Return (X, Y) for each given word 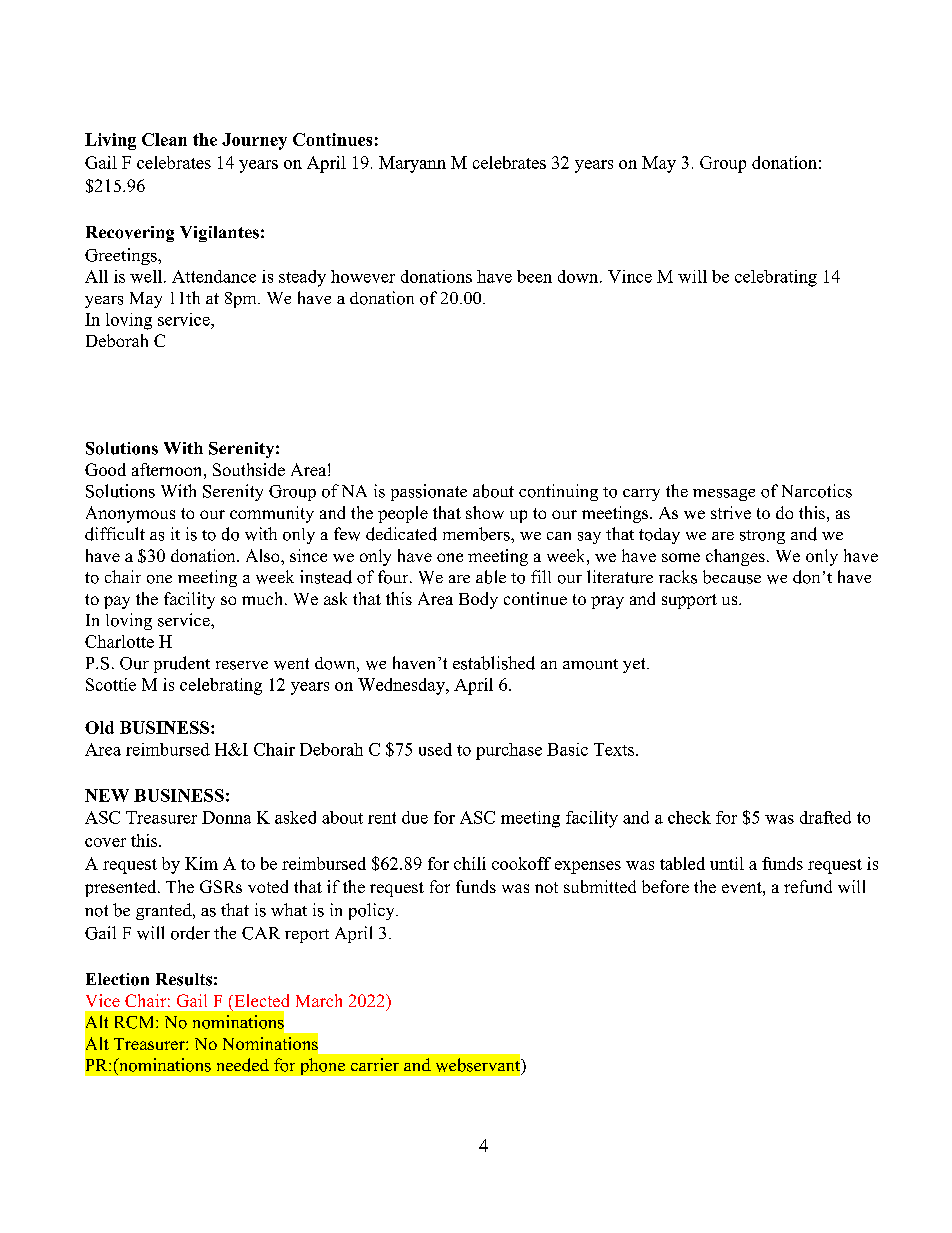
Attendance (214, 276)
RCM (136, 1022)
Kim (201, 863)
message (724, 495)
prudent (182, 664)
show (485, 512)
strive (731, 512)
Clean (164, 139)
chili (470, 863)
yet (635, 665)
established (494, 663)
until (727, 863)
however (363, 276)
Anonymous (130, 514)
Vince (630, 276)
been (534, 276)
